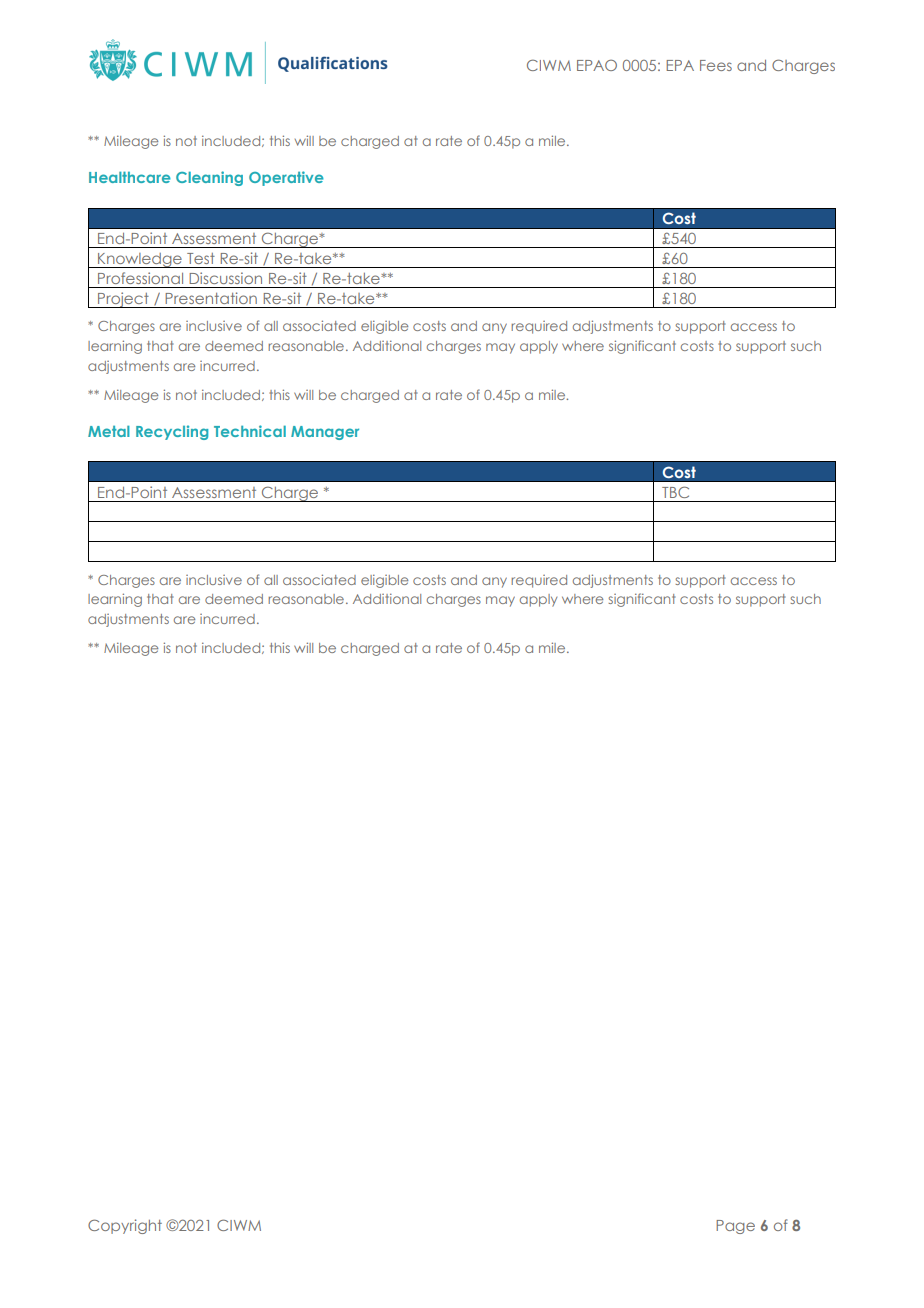 This screenshot has width=924, height=1308. What do you see at coordinates (286, 178) in the screenshot?
I see `Operative` at bounding box center [286, 178].
